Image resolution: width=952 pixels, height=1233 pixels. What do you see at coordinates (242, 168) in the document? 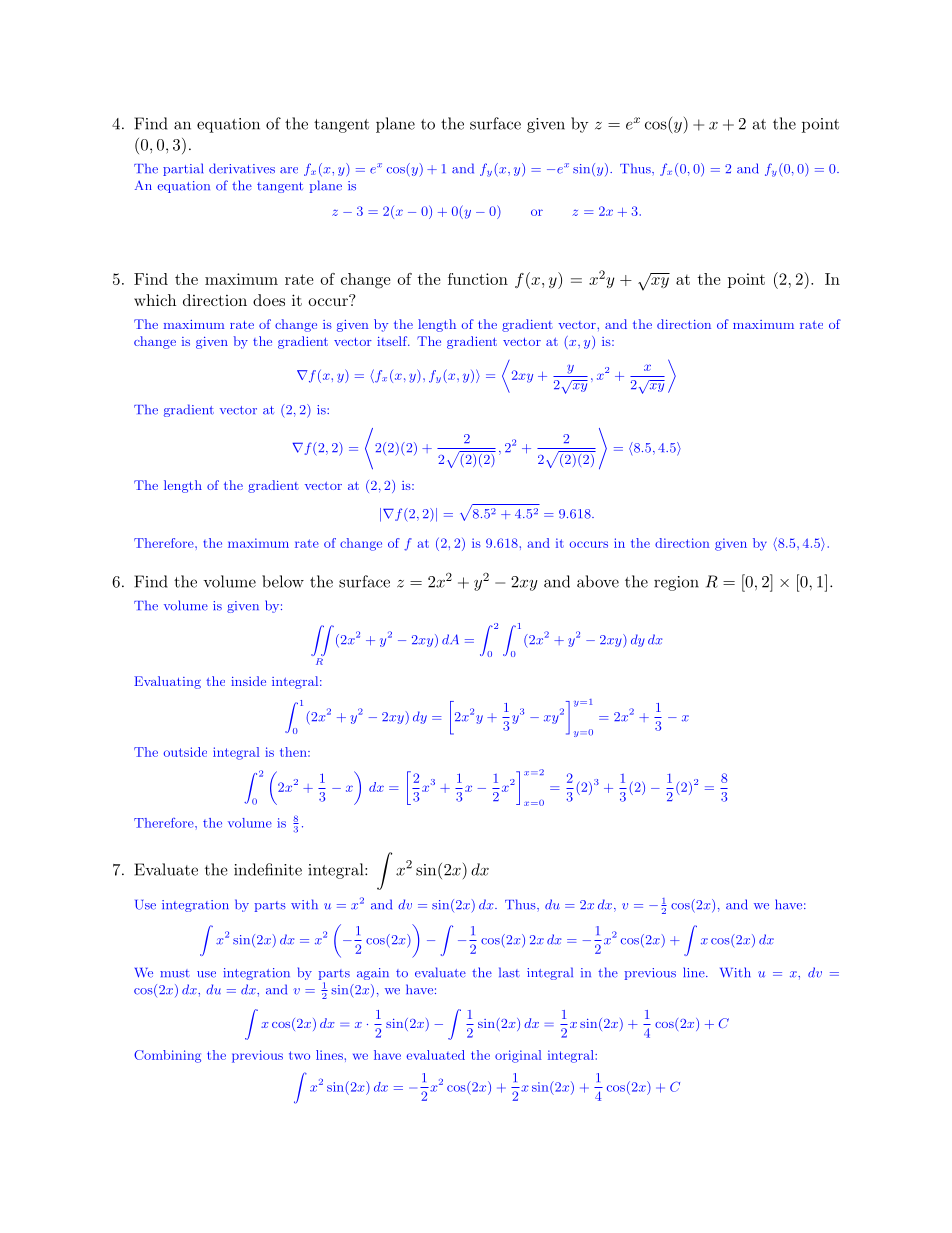
I see `derivatives` at bounding box center [242, 168].
